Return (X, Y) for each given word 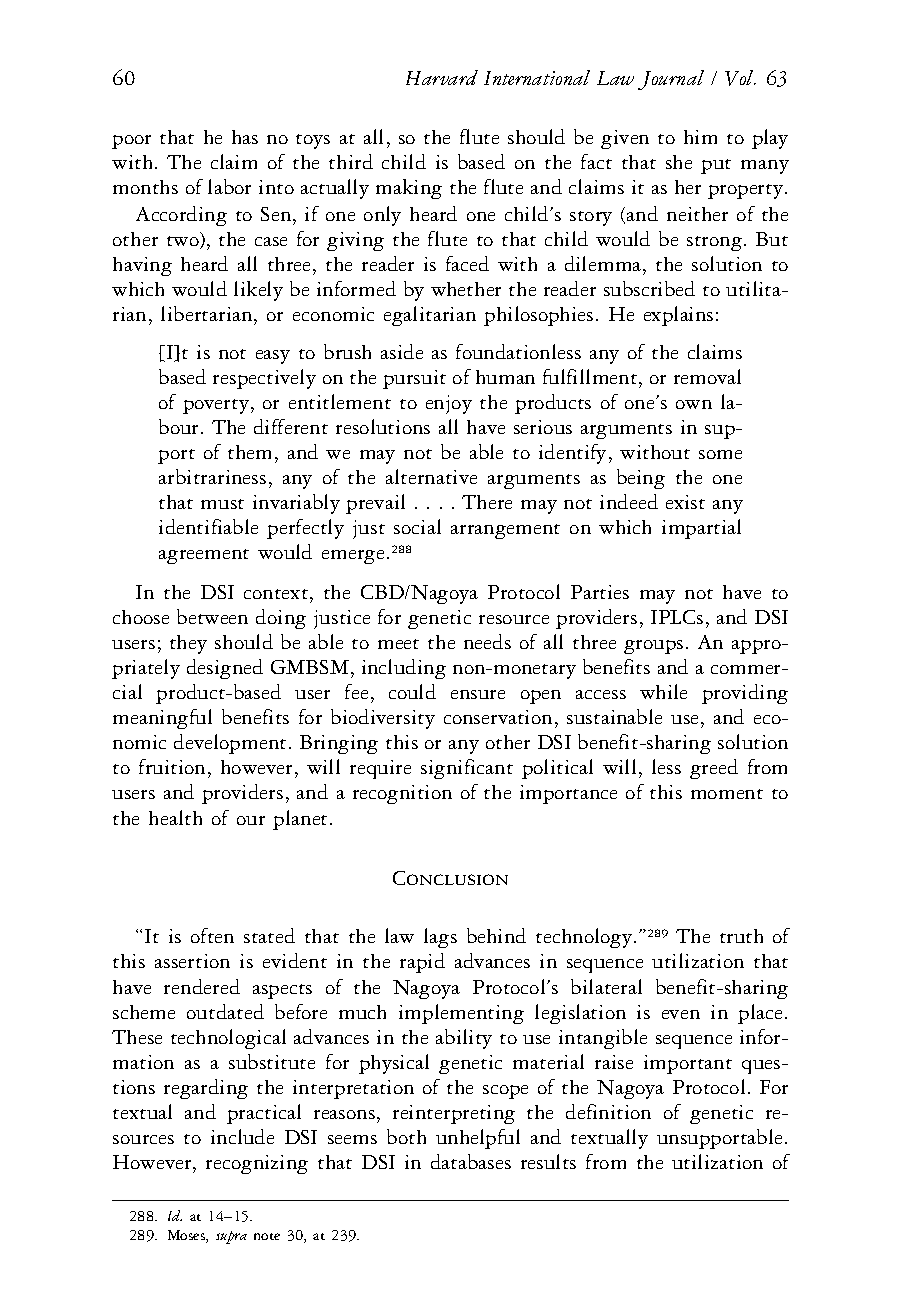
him (700, 137)
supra (231, 1237)
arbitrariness (212, 476)
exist (685, 502)
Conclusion (450, 878)
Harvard (442, 77)
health (175, 817)
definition (608, 1111)
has (245, 137)
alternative (431, 476)
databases (471, 1161)
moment (727, 794)
